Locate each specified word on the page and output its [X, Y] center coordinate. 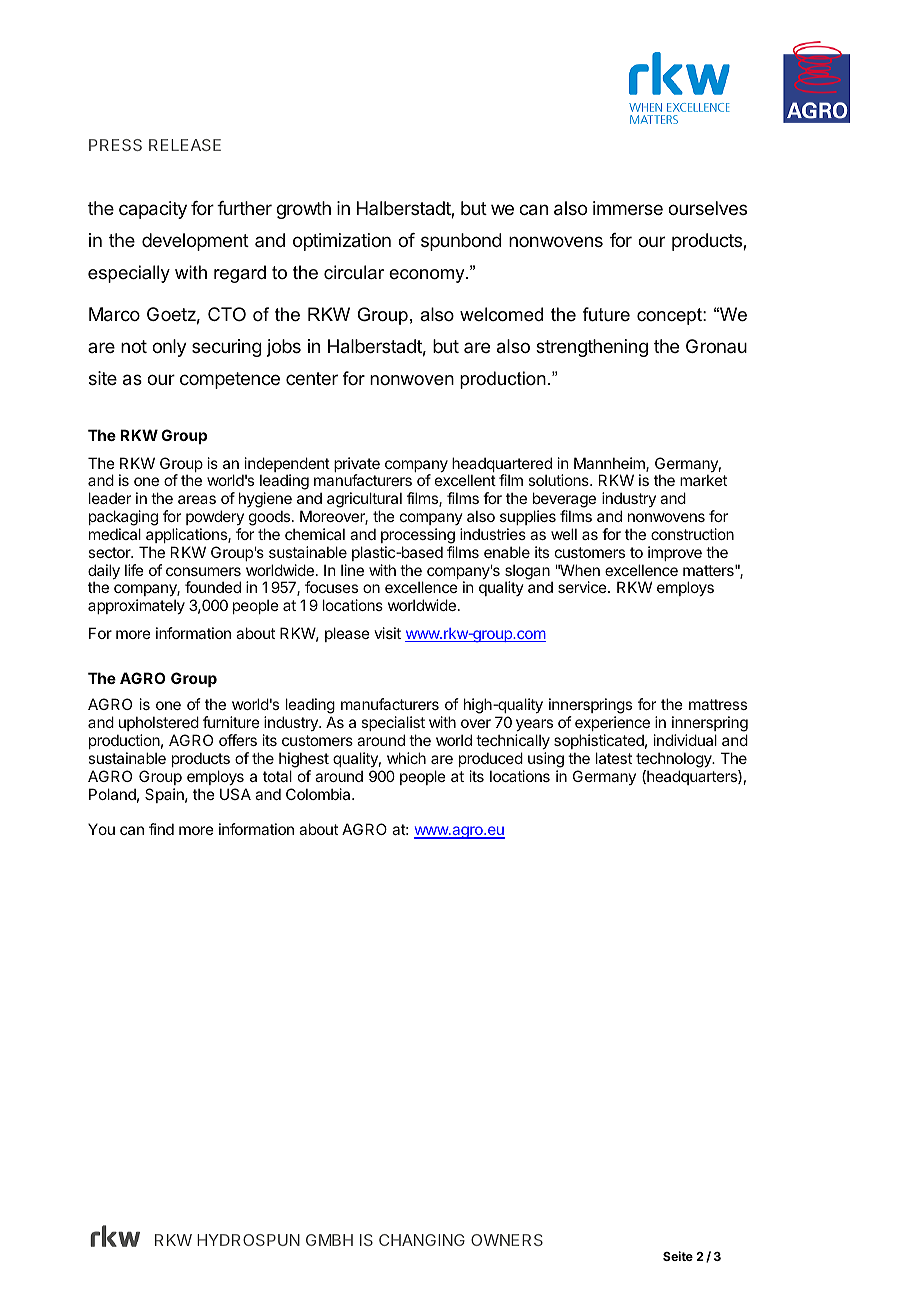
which [406, 758]
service [583, 587]
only [169, 348]
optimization [342, 242]
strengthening [592, 348]
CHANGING [422, 1240]
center [312, 378]
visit [387, 633]
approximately [136, 606]
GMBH [329, 1240]
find [161, 829]
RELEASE [185, 145]
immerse [628, 208]
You [101, 829]
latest [614, 758]
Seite [678, 1256]
